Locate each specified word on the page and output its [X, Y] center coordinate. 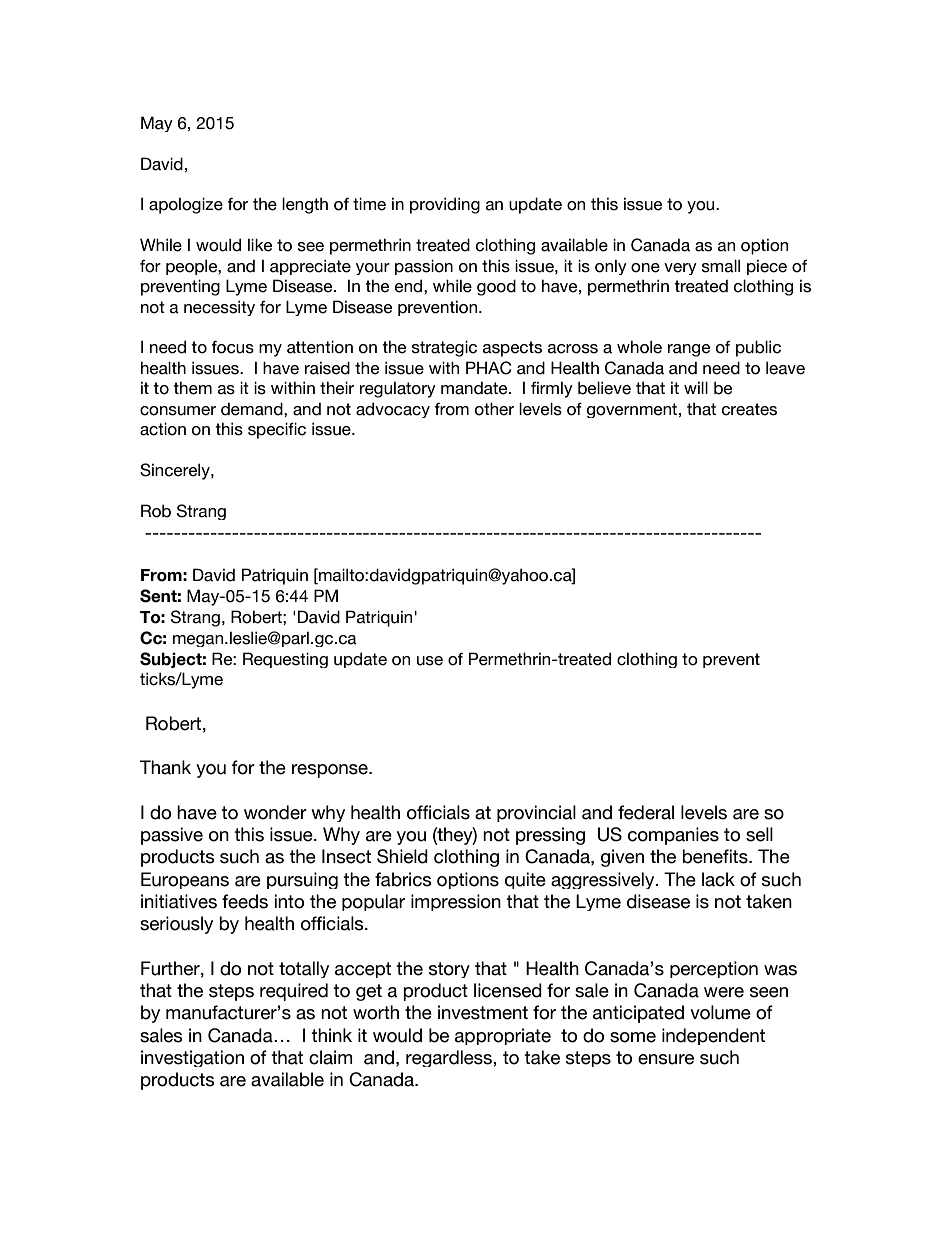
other [494, 409]
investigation [192, 1058]
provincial [536, 813]
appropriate [503, 1036]
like [260, 245]
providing [445, 205]
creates [749, 409]
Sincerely [176, 471]
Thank [165, 767]
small [721, 266]
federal [646, 812]
